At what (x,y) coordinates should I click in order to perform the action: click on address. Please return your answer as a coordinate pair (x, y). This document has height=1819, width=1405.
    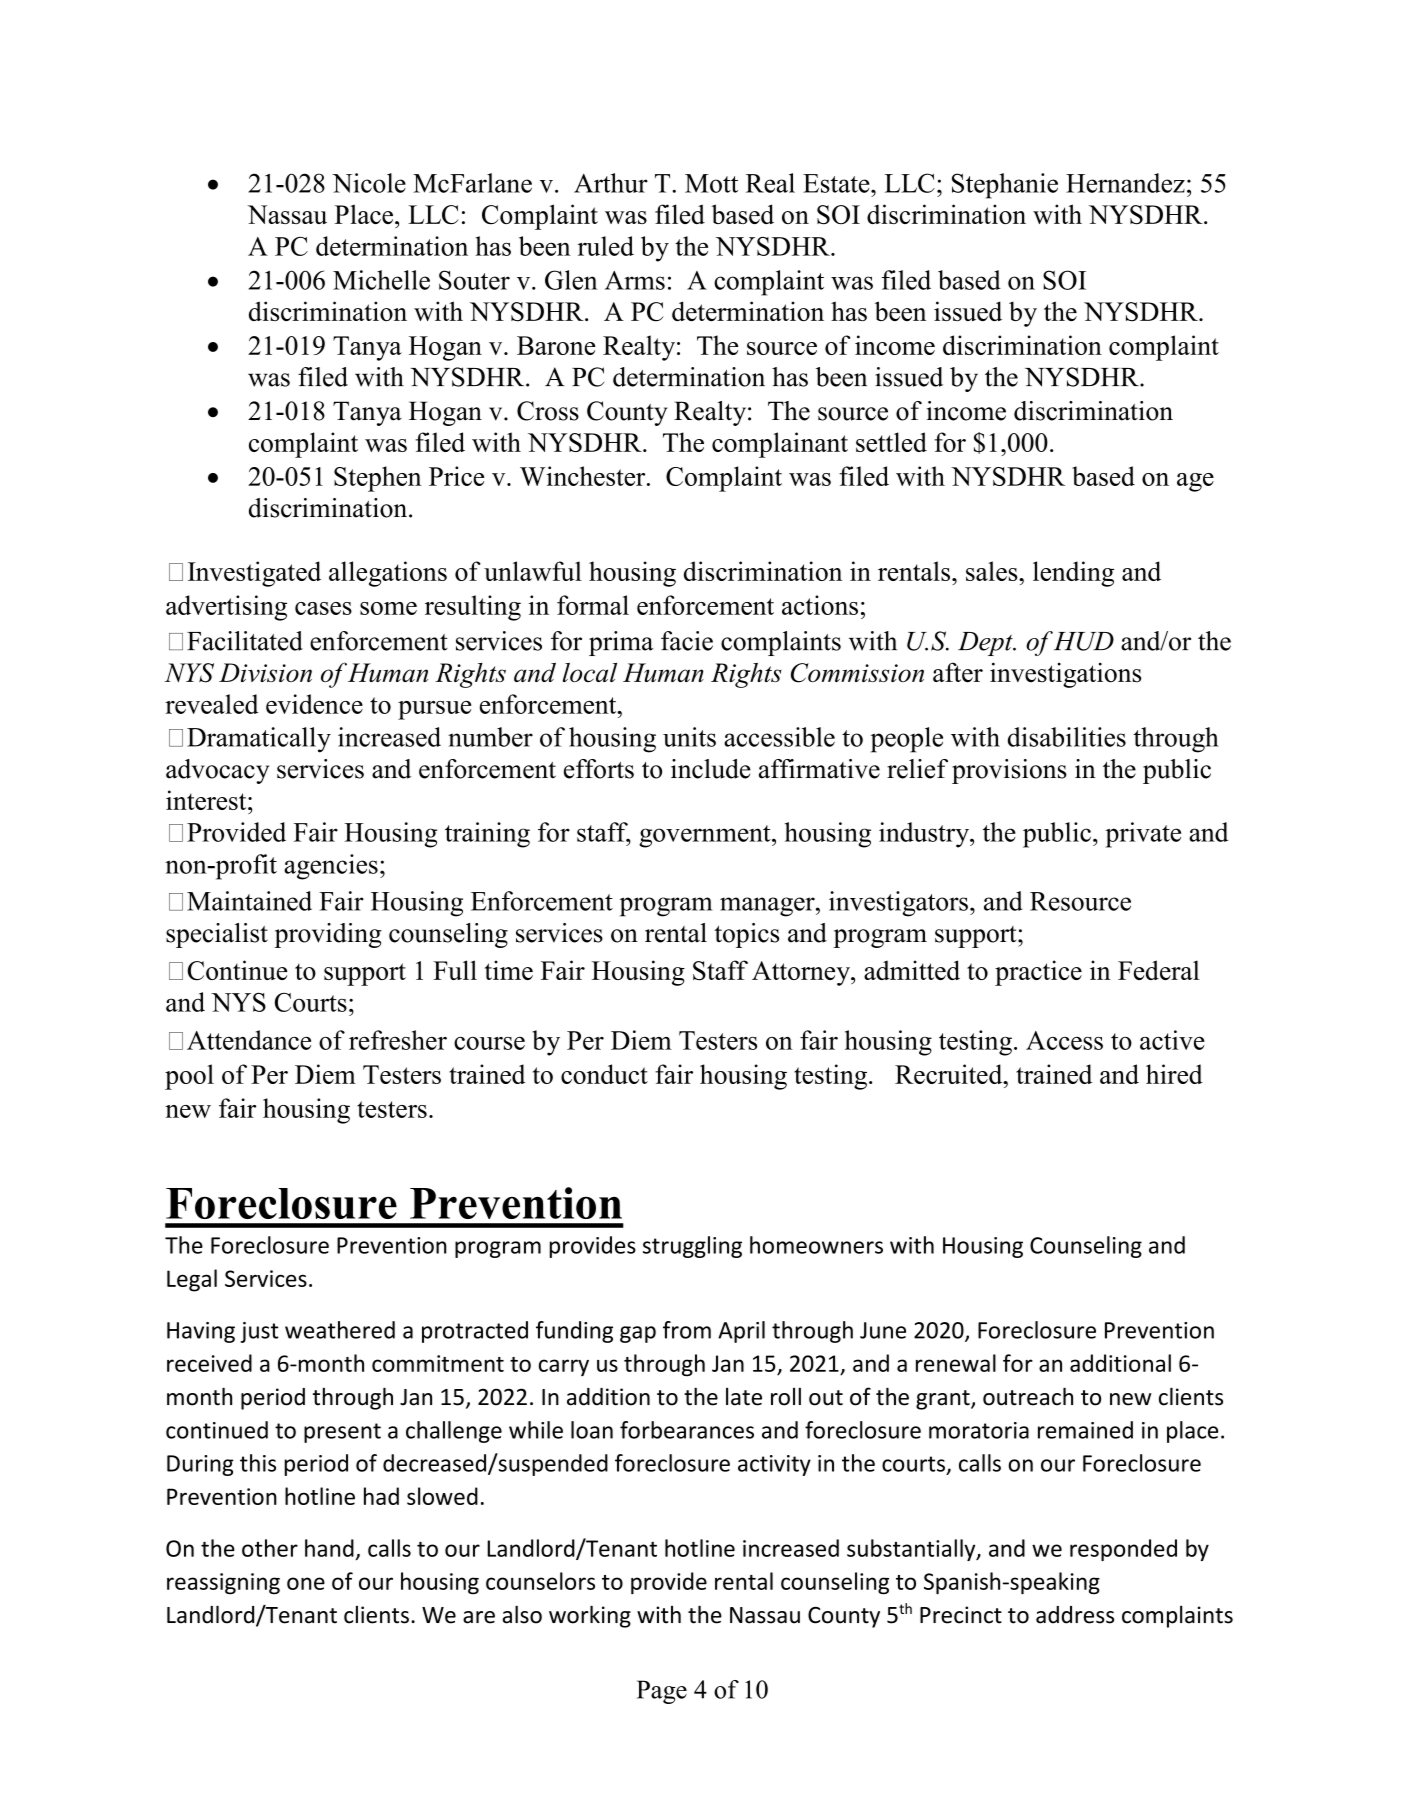
    Looking at the image, I should click on (1075, 1615).
